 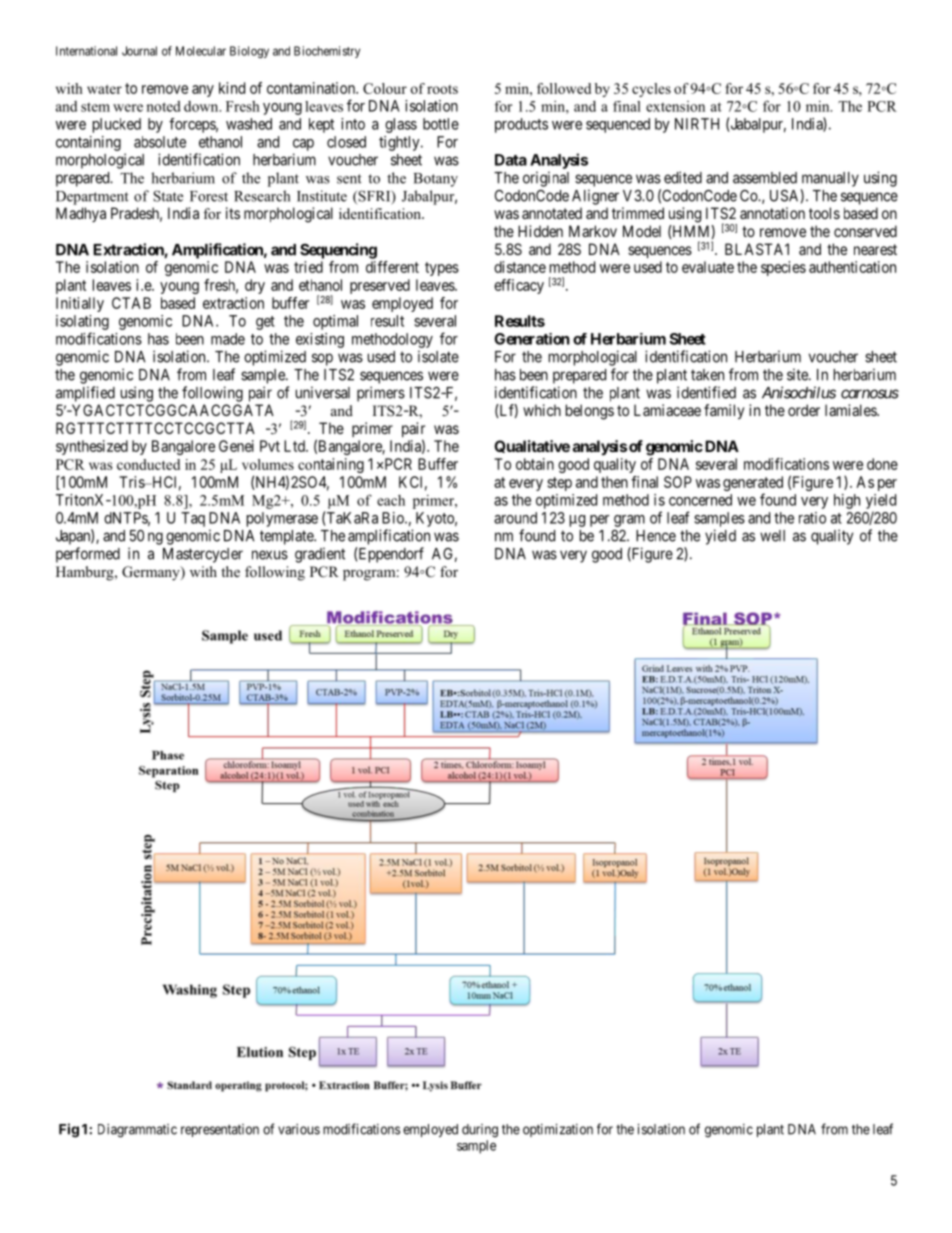 What do you see at coordinates (299, 1129) in the screenshot?
I see `various` at bounding box center [299, 1129].
